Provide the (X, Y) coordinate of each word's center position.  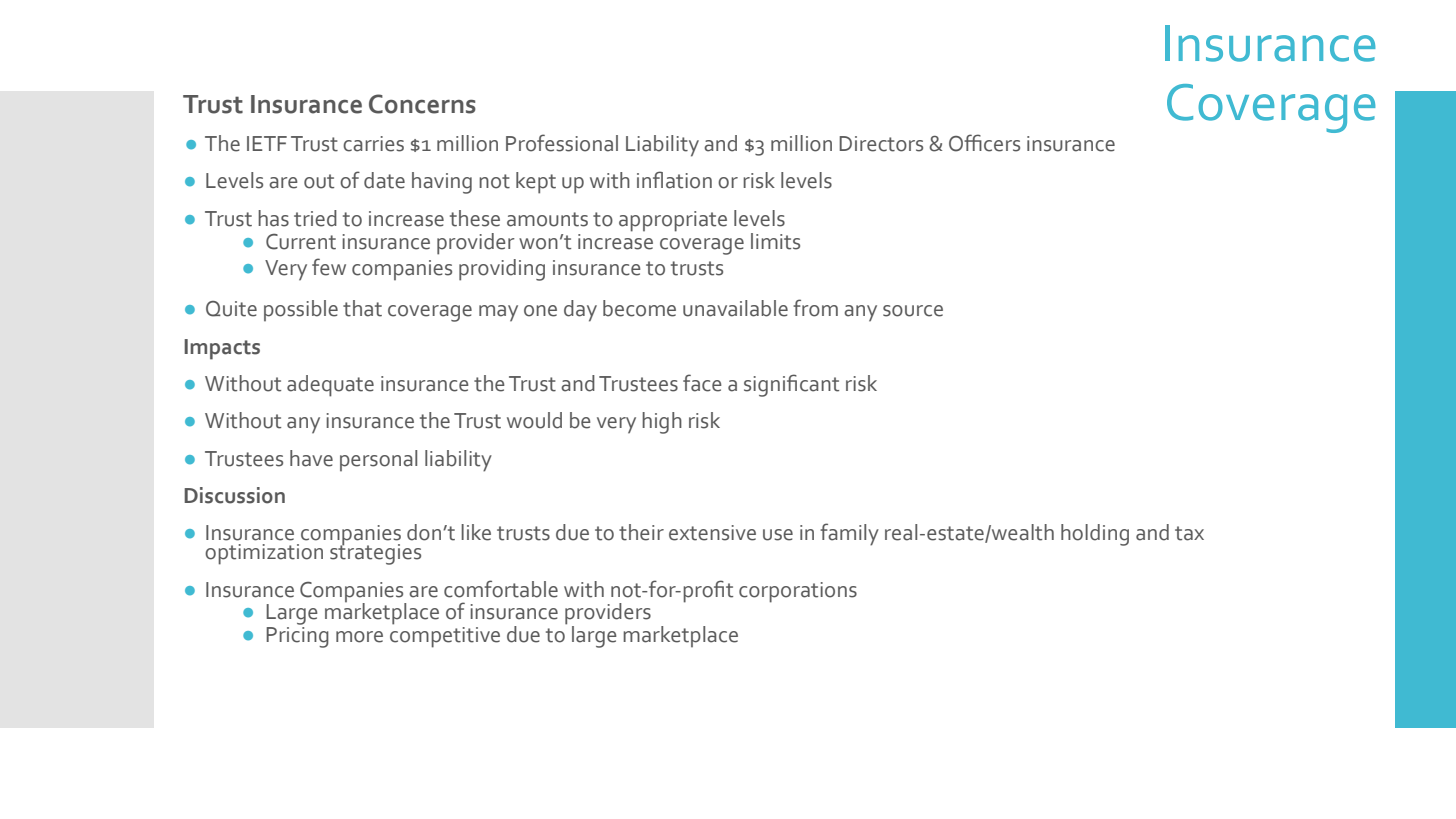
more (359, 637)
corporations (798, 592)
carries (373, 144)
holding (1095, 535)
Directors (881, 144)
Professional (562, 143)
